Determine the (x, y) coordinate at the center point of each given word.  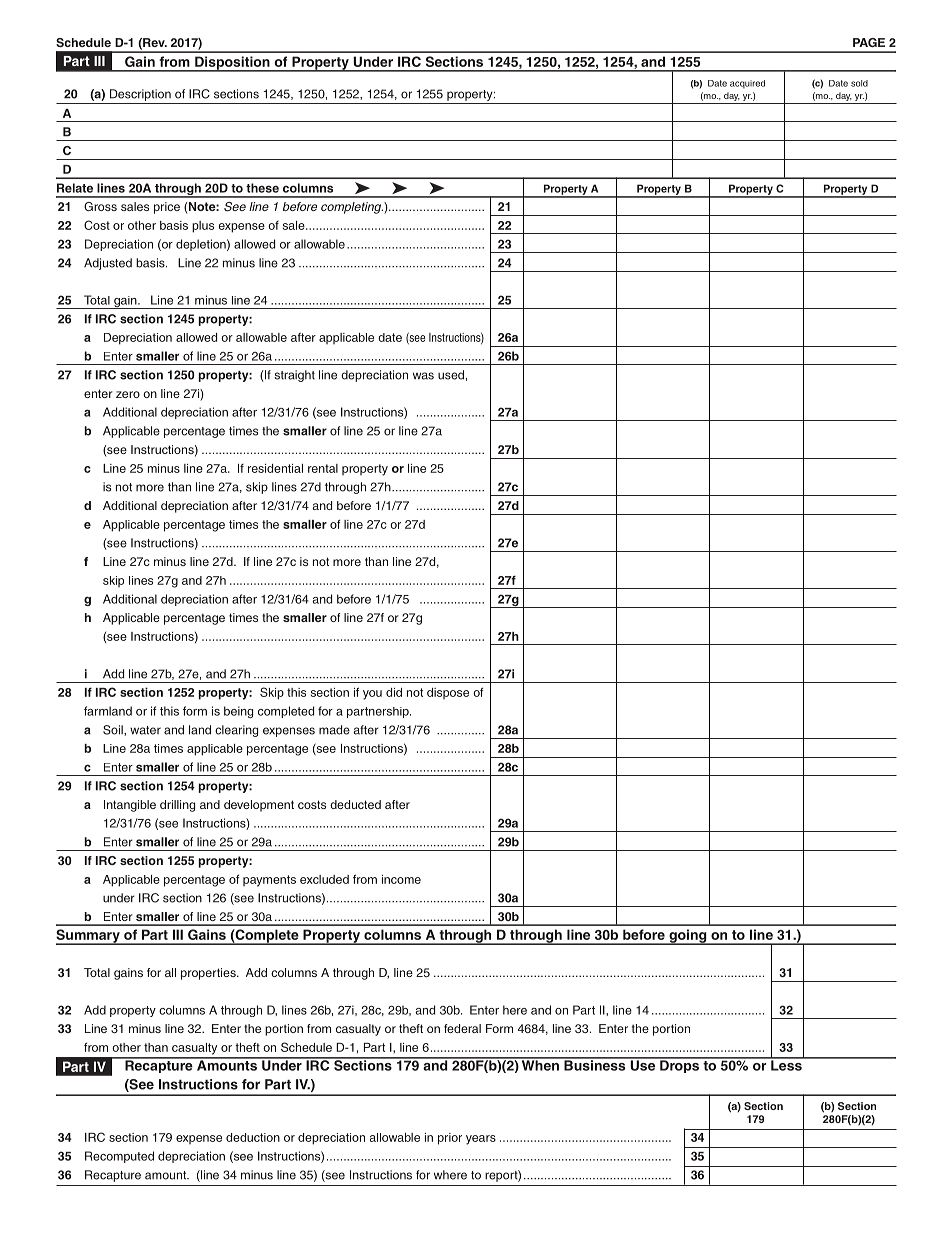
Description (140, 95)
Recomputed (119, 1157)
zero (128, 394)
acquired (747, 84)
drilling (177, 806)
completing (352, 208)
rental (323, 468)
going (688, 937)
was (423, 376)
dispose (448, 693)
